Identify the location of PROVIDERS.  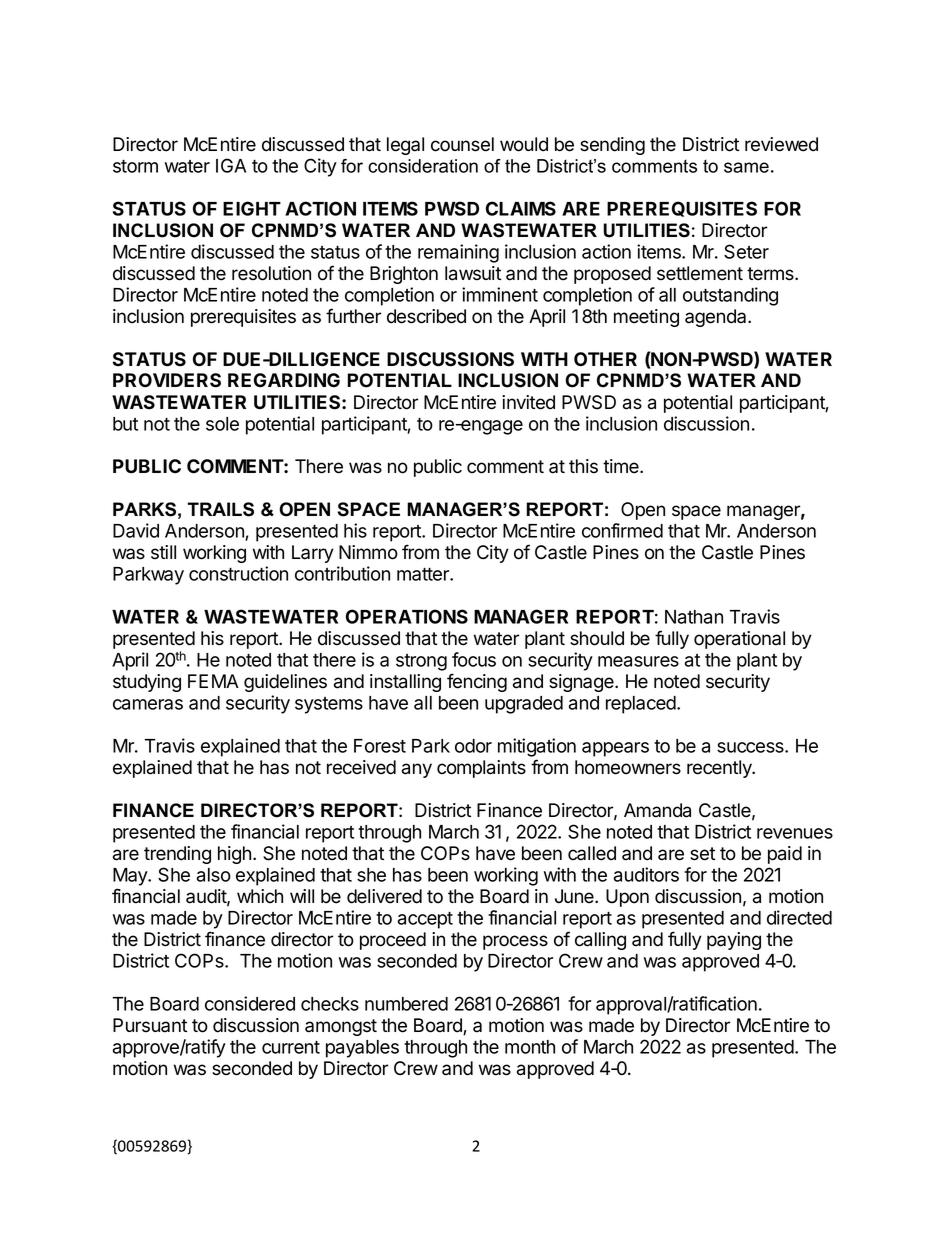
(167, 380).
